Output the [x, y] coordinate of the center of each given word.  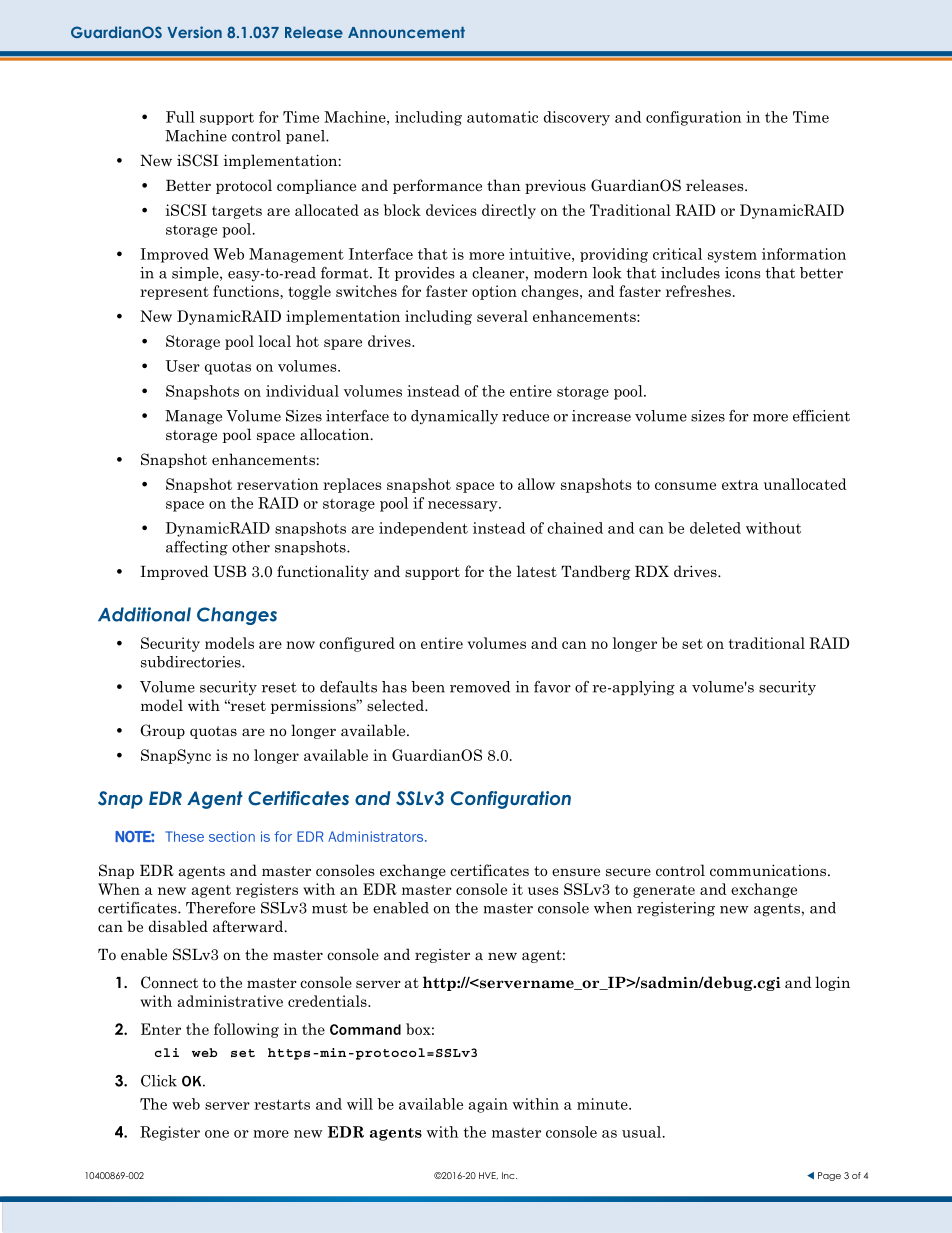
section [232, 836]
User [182, 366]
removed [480, 687]
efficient [821, 416]
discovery [577, 118]
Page [829, 1176]
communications [769, 870]
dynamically [454, 417]
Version [194, 32]
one [217, 1134]
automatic [502, 117]
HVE [488, 1176]
